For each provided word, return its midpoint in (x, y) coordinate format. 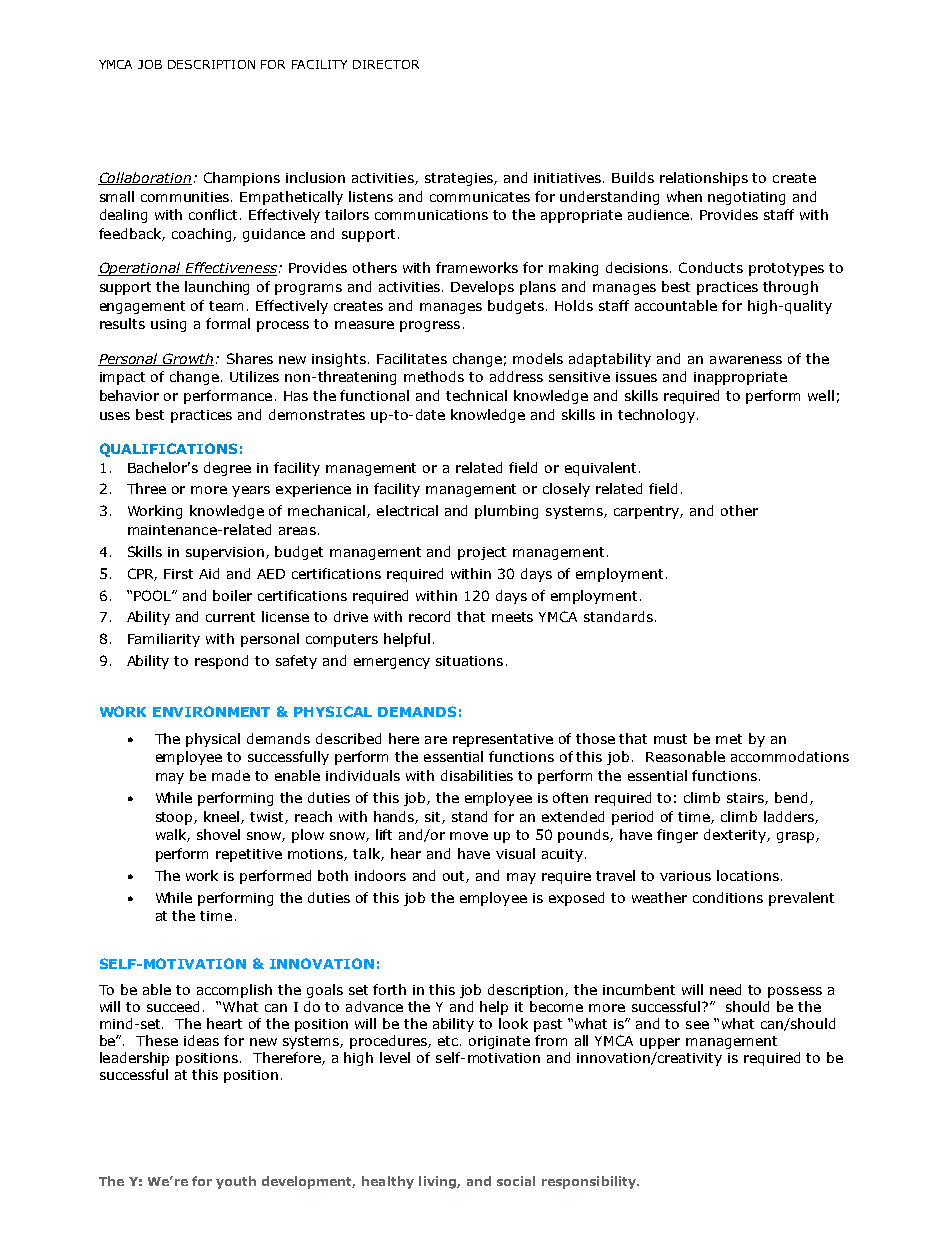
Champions (242, 179)
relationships (704, 179)
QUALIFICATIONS (168, 450)
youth (236, 1182)
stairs (746, 799)
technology (656, 416)
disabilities (477, 775)
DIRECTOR (386, 64)
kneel (223, 817)
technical (476, 395)
